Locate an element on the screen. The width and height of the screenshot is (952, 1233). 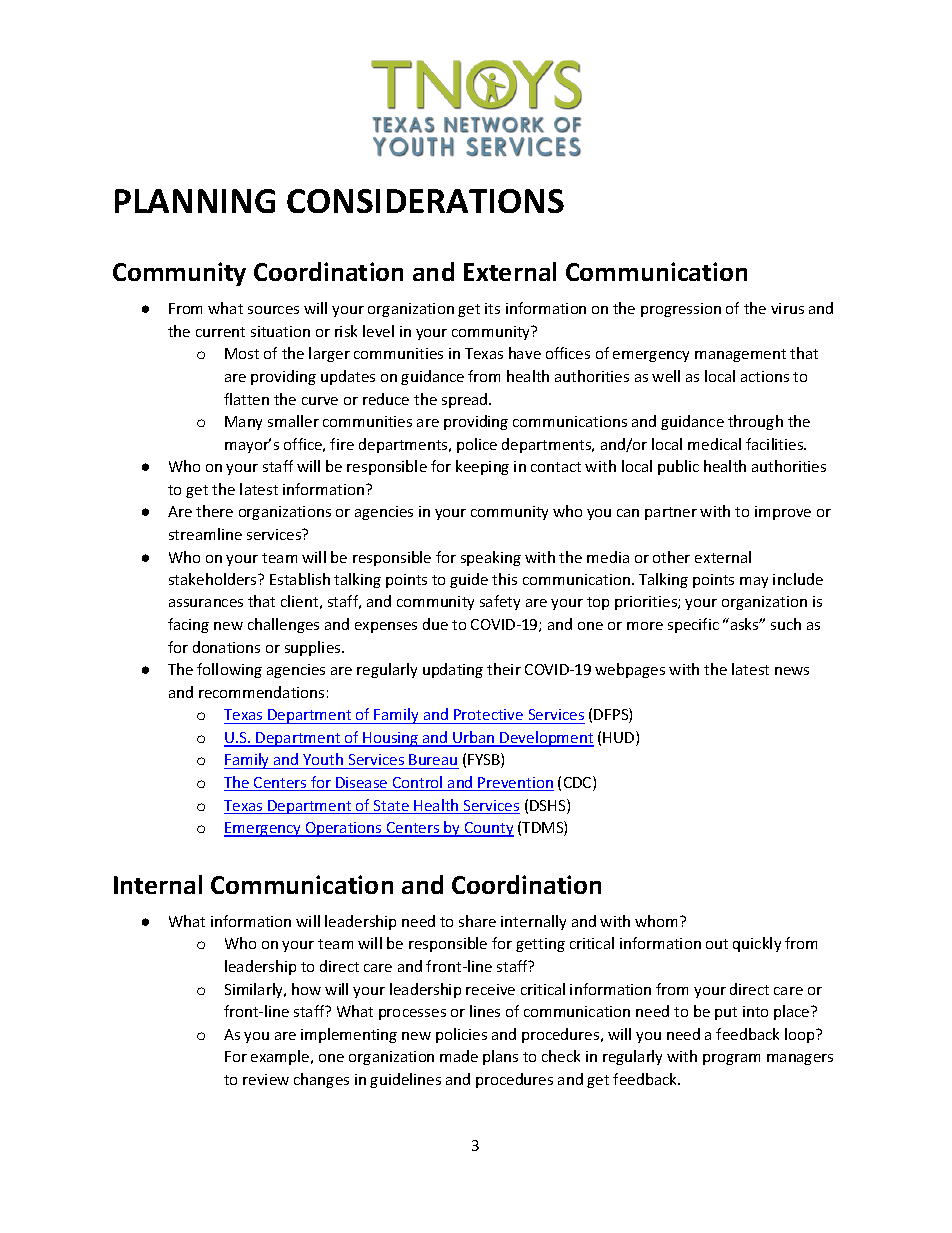
their is located at coordinates (504, 669).
